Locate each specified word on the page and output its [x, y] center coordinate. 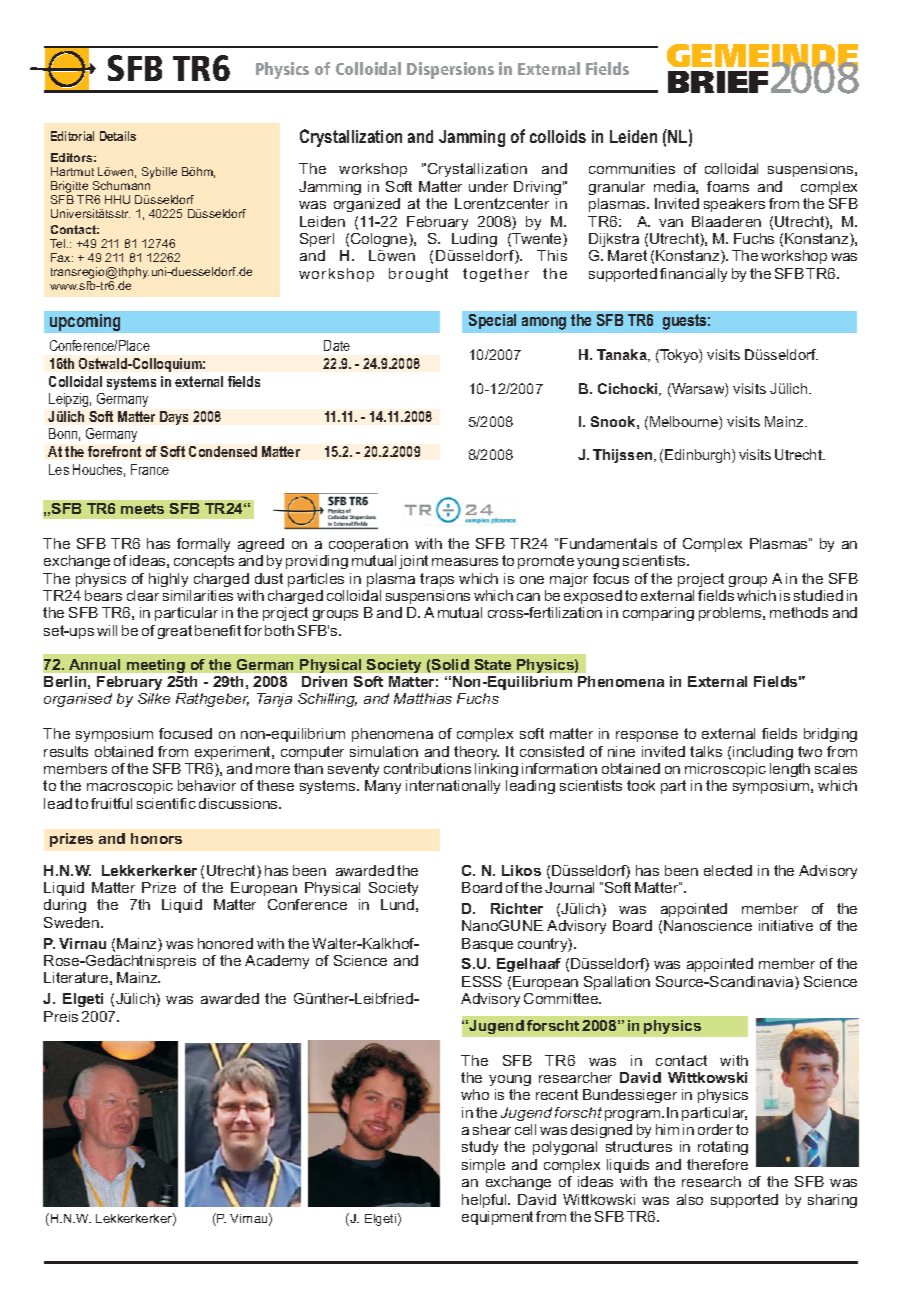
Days [174, 418]
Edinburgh [699, 456]
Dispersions [450, 70]
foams [728, 186]
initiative [786, 925]
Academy [277, 962]
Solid [450, 664]
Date [337, 345]
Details [118, 136]
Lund [397, 904]
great [175, 632]
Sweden [71, 922]
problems [731, 614]
